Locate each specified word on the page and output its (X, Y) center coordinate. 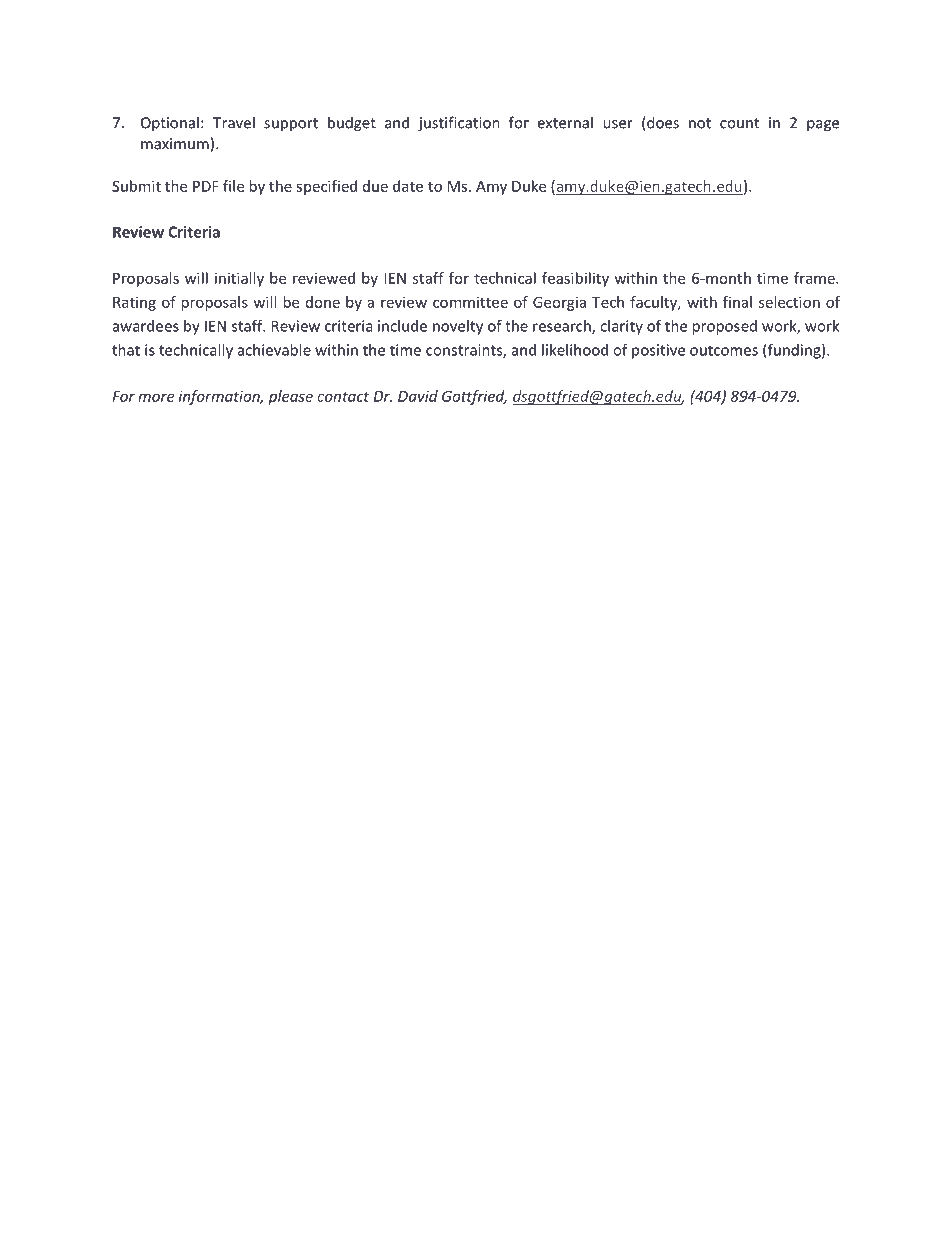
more (156, 397)
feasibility (575, 279)
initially (239, 279)
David (418, 396)
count (739, 123)
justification (459, 124)
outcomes (724, 350)
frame (815, 278)
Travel (234, 122)
